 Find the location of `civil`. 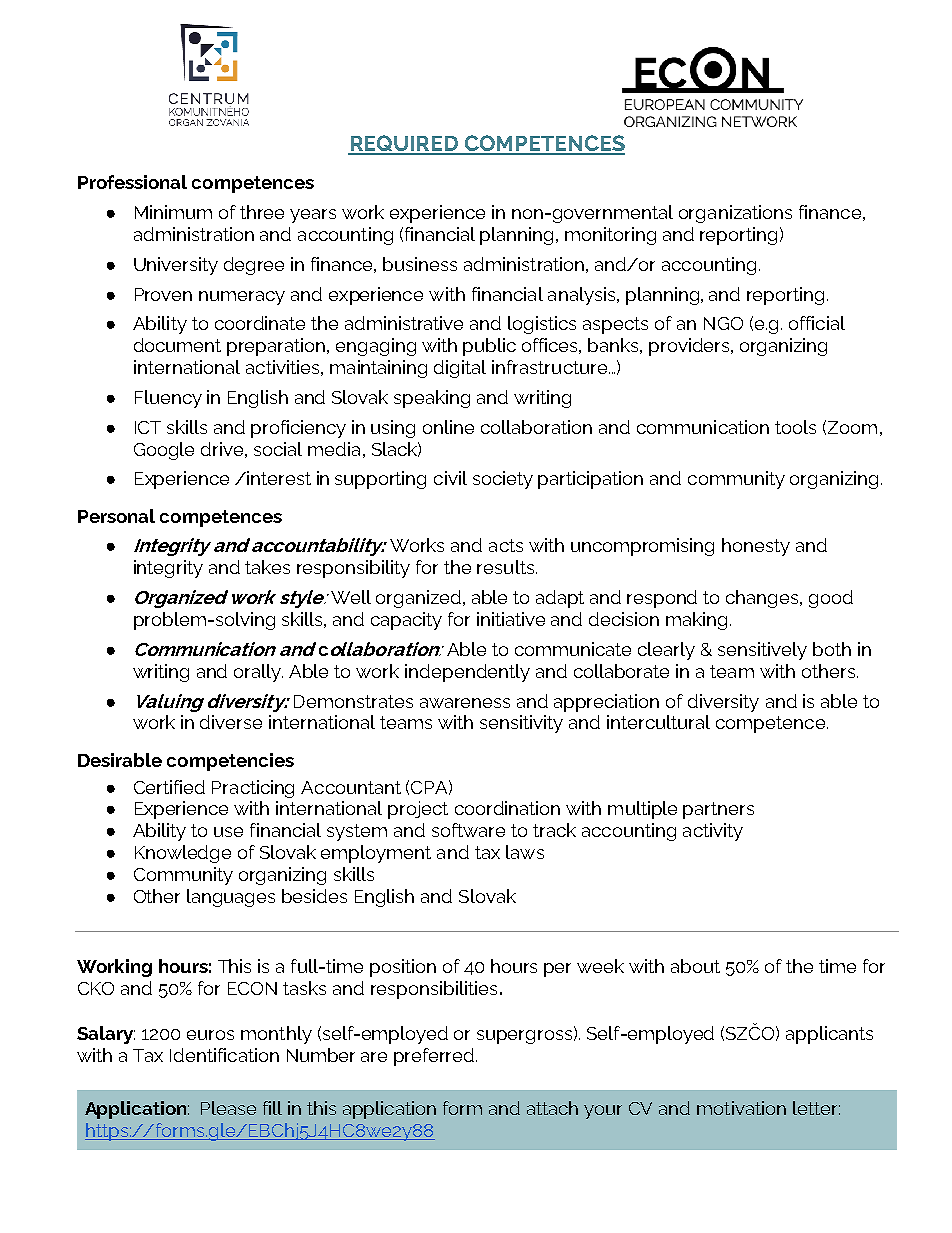

civil is located at coordinates (450, 478).
